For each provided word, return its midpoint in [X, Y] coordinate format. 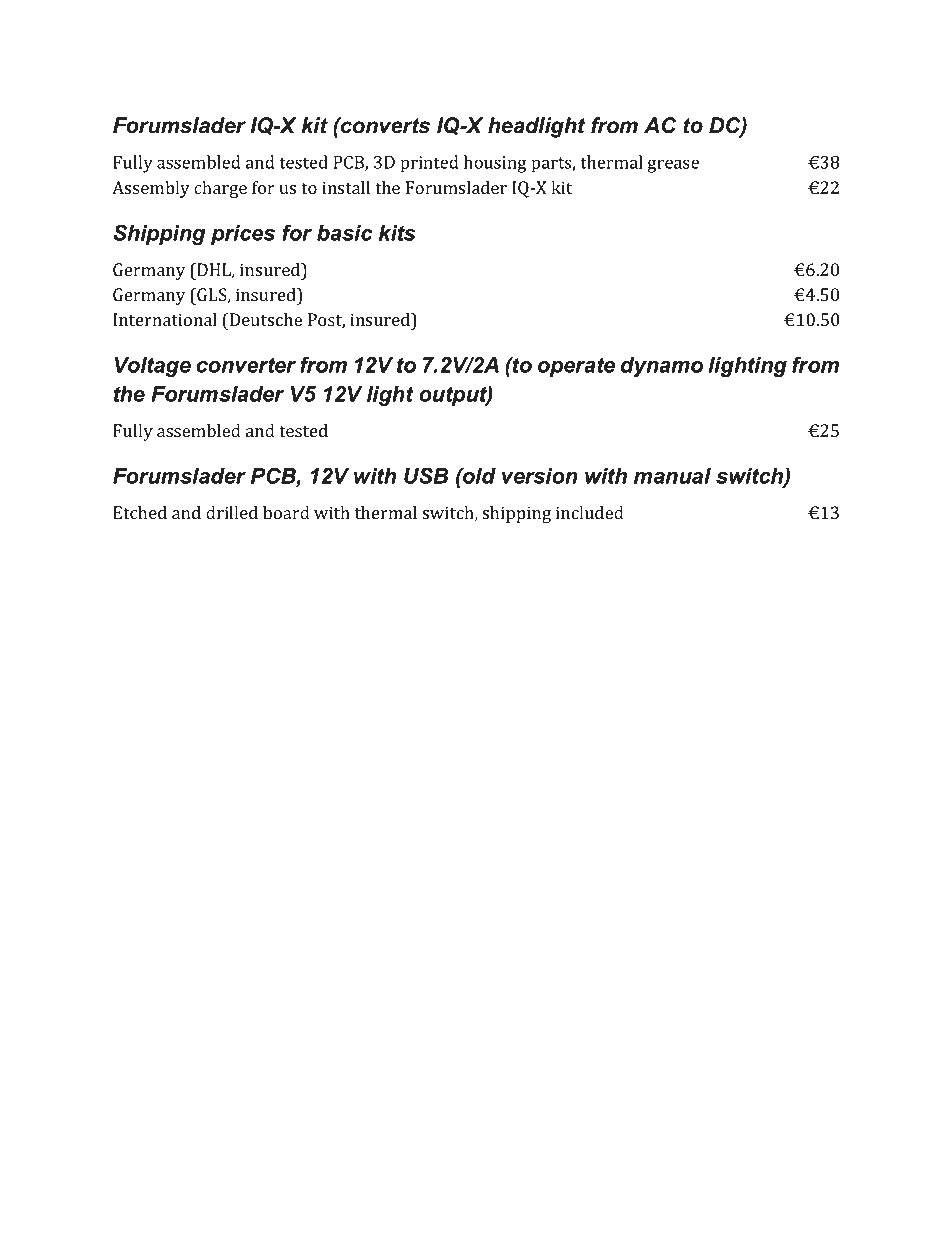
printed [430, 164]
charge [220, 189]
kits [397, 233]
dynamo [662, 367]
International [165, 319]
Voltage [153, 367]
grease [673, 166]
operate [576, 367]
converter [246, 365]
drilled [232, 512]
